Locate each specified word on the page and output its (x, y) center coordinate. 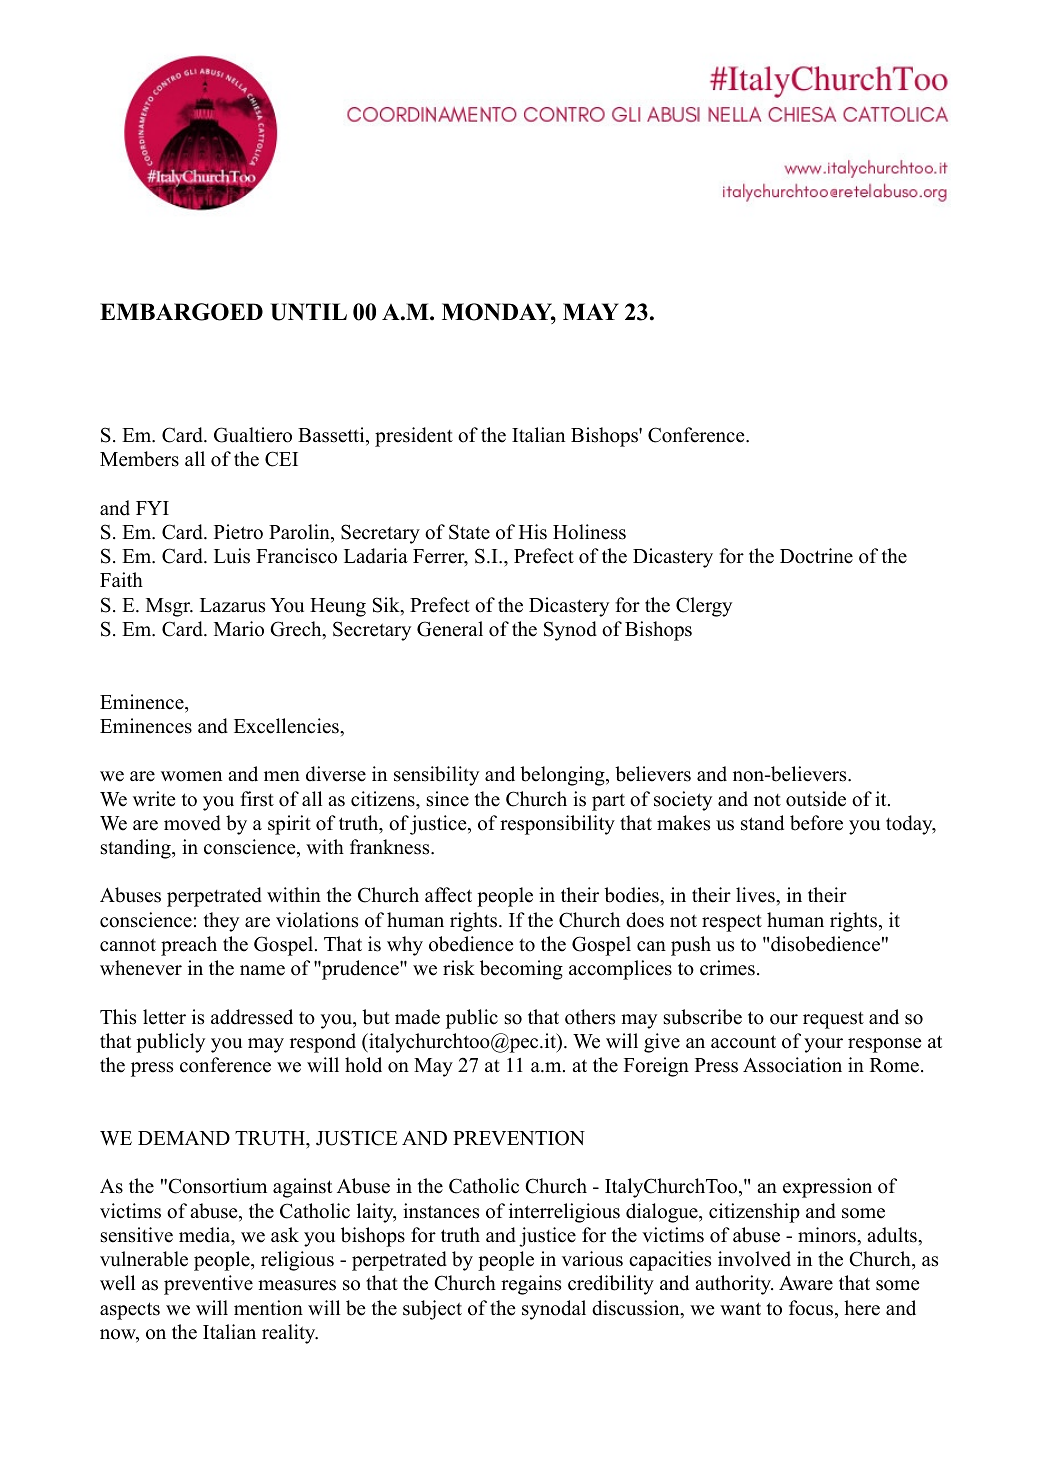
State (469, 532)
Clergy (704, 607)
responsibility (557, 825)
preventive (208, 1285)
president (414, 437)
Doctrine (816, 556)
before (816, 823)
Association (792, 1065)
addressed (252, 1017)
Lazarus (232, 605)
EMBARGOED (181, 312)
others (590, 1017)
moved (192, 823)
